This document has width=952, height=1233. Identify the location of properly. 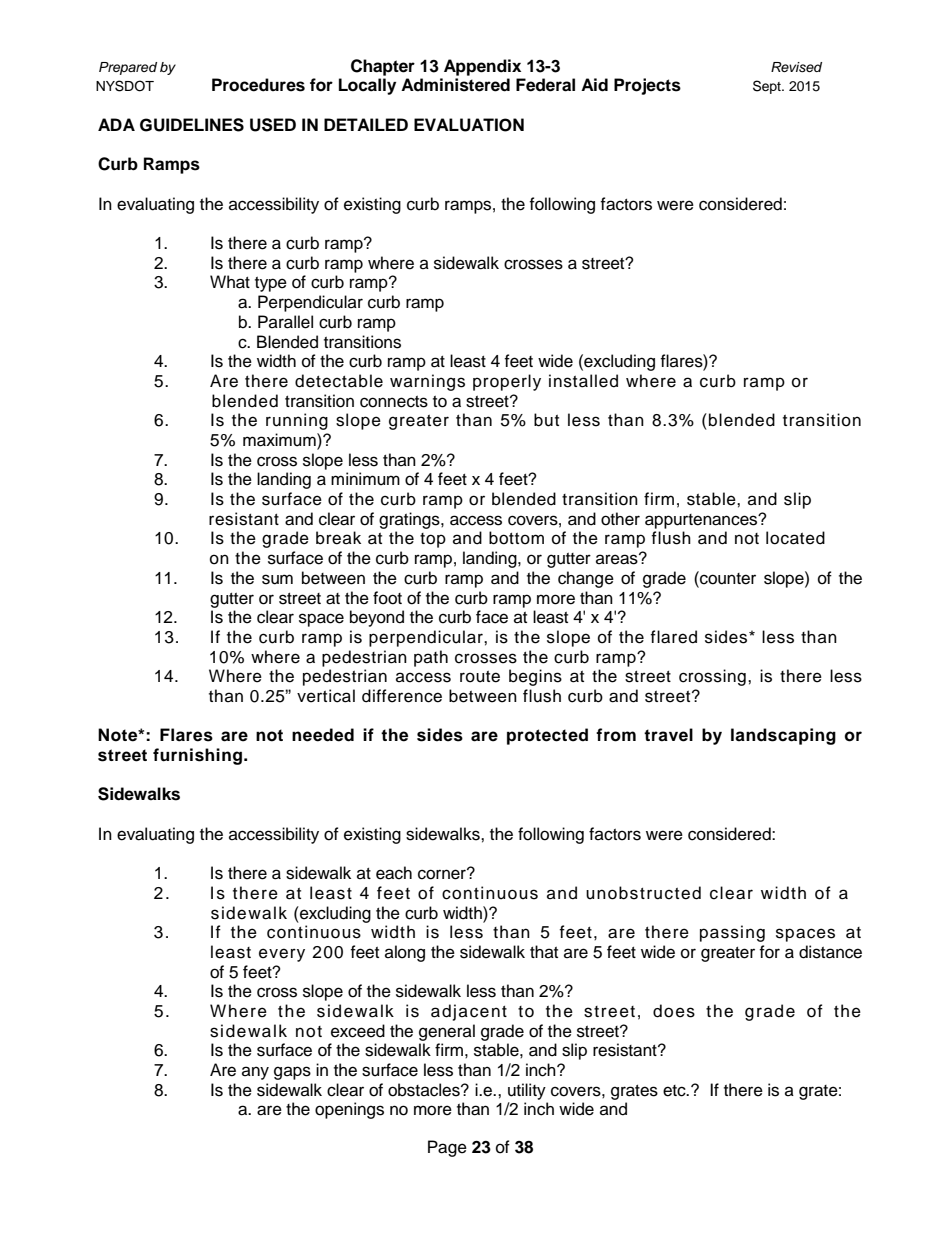
(507, 382).
